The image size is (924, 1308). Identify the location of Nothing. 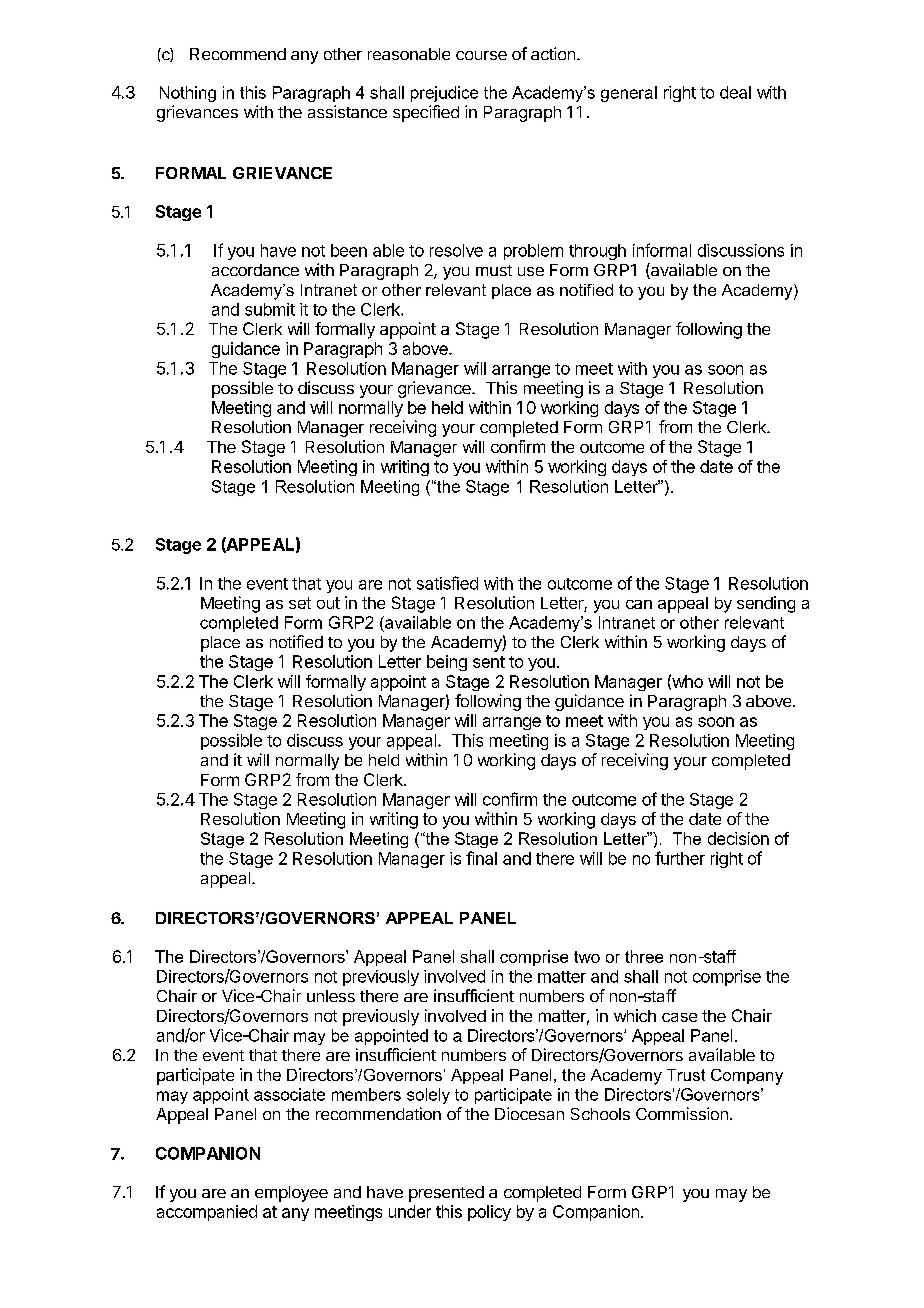
(188, 94).
